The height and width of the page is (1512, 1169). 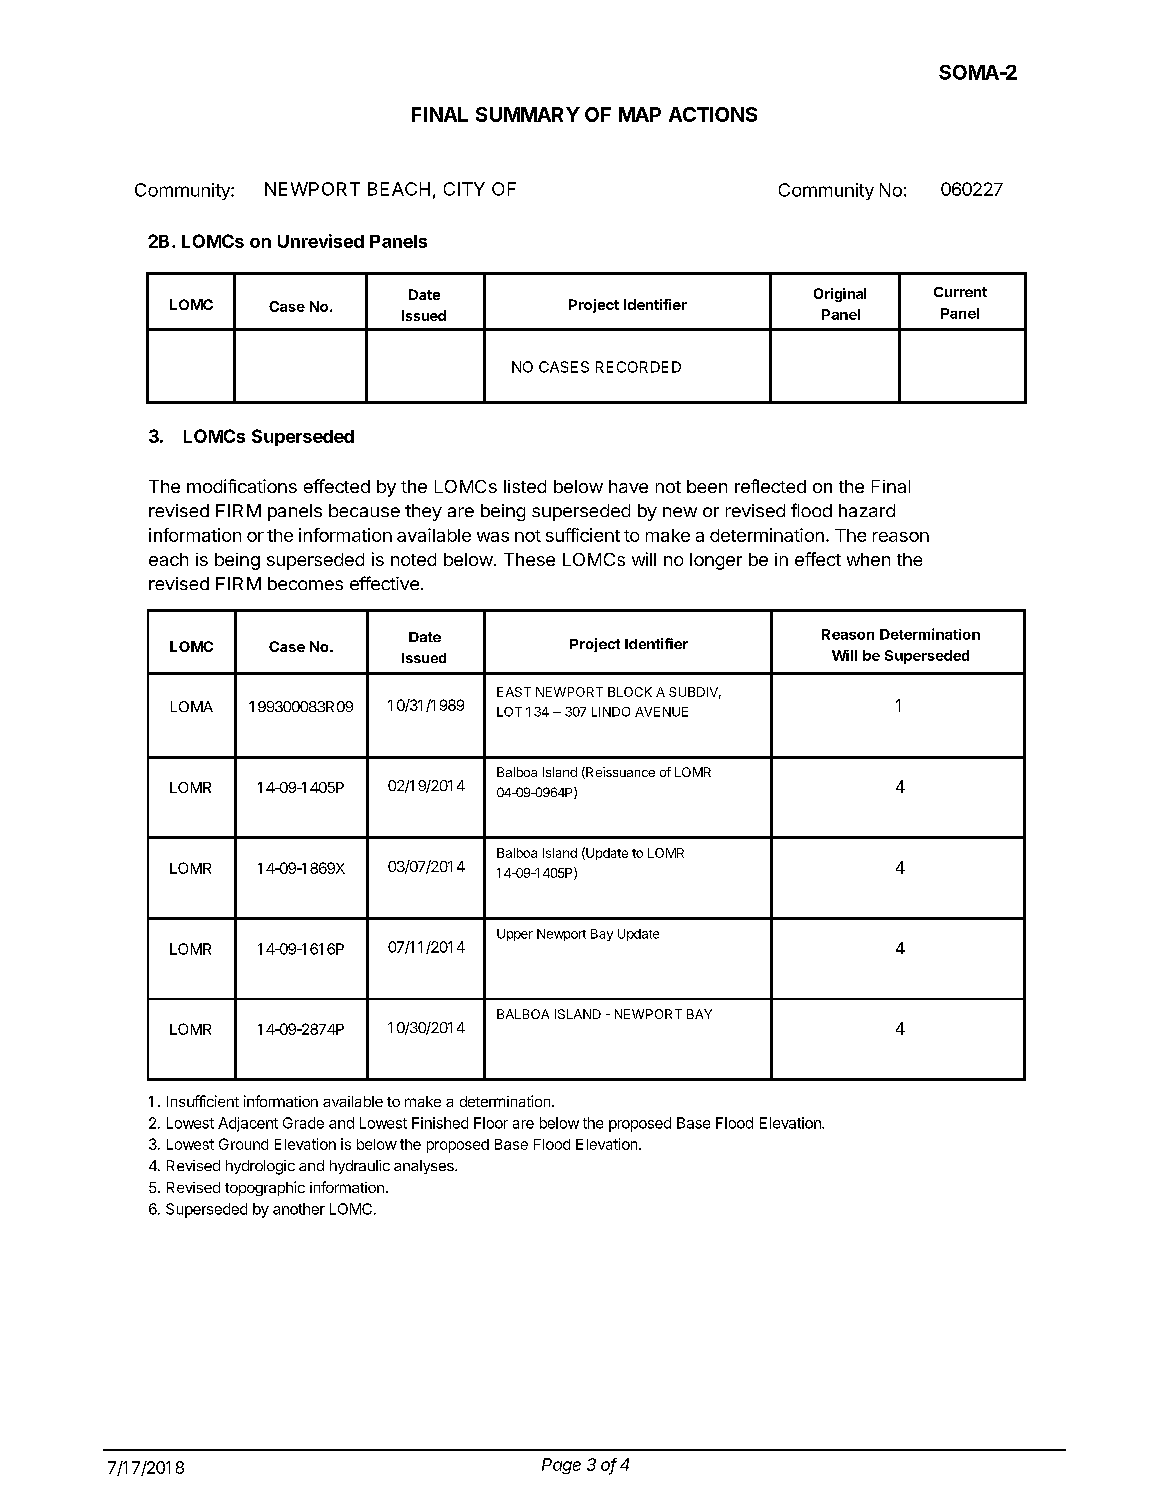 What do you see at coordinates (528, 114) in the page?
I see `SUMMARY` at bounding box center [528, 114].
